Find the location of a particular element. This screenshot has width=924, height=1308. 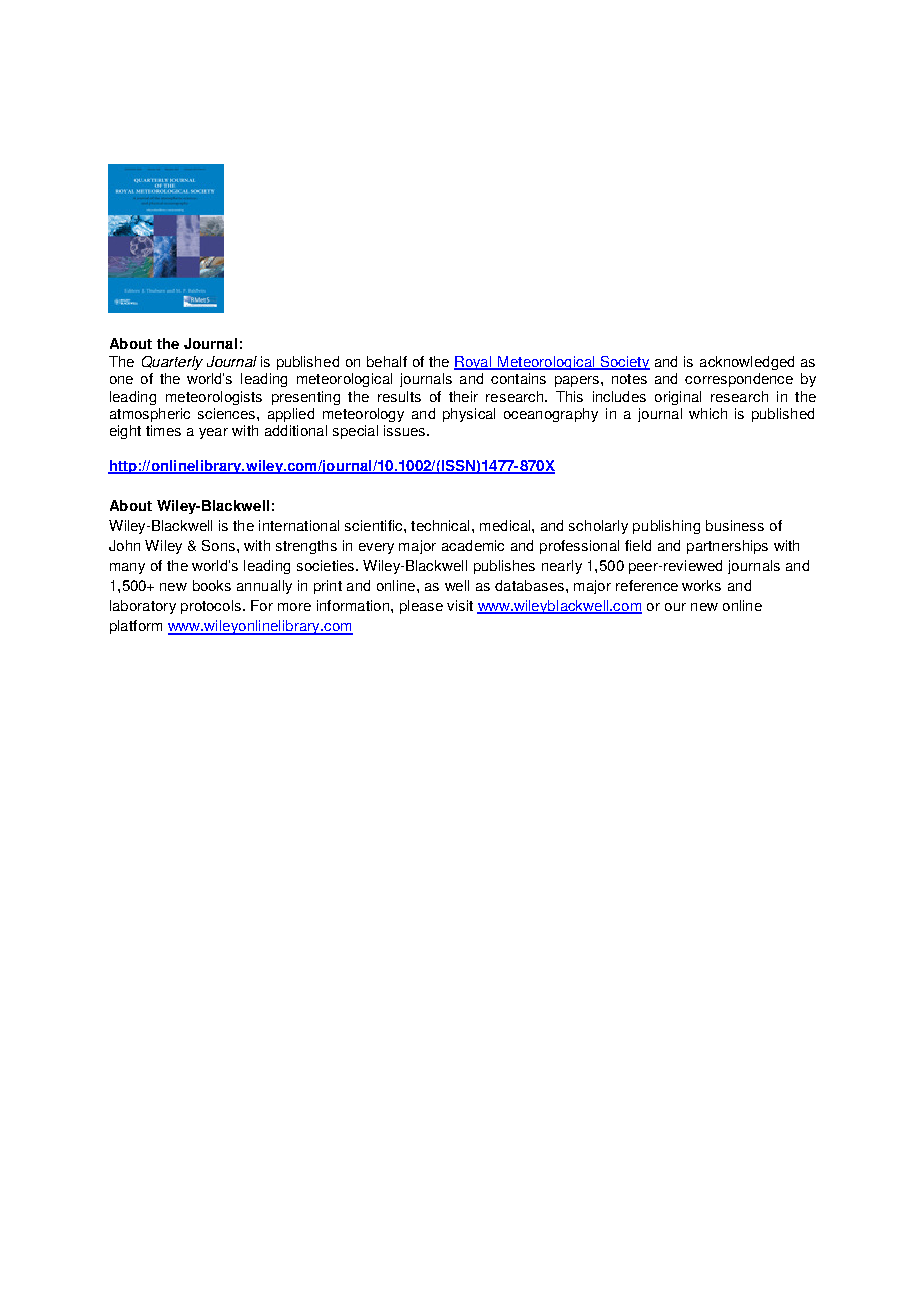

Quarterly is located at coordinates (172, 363).
